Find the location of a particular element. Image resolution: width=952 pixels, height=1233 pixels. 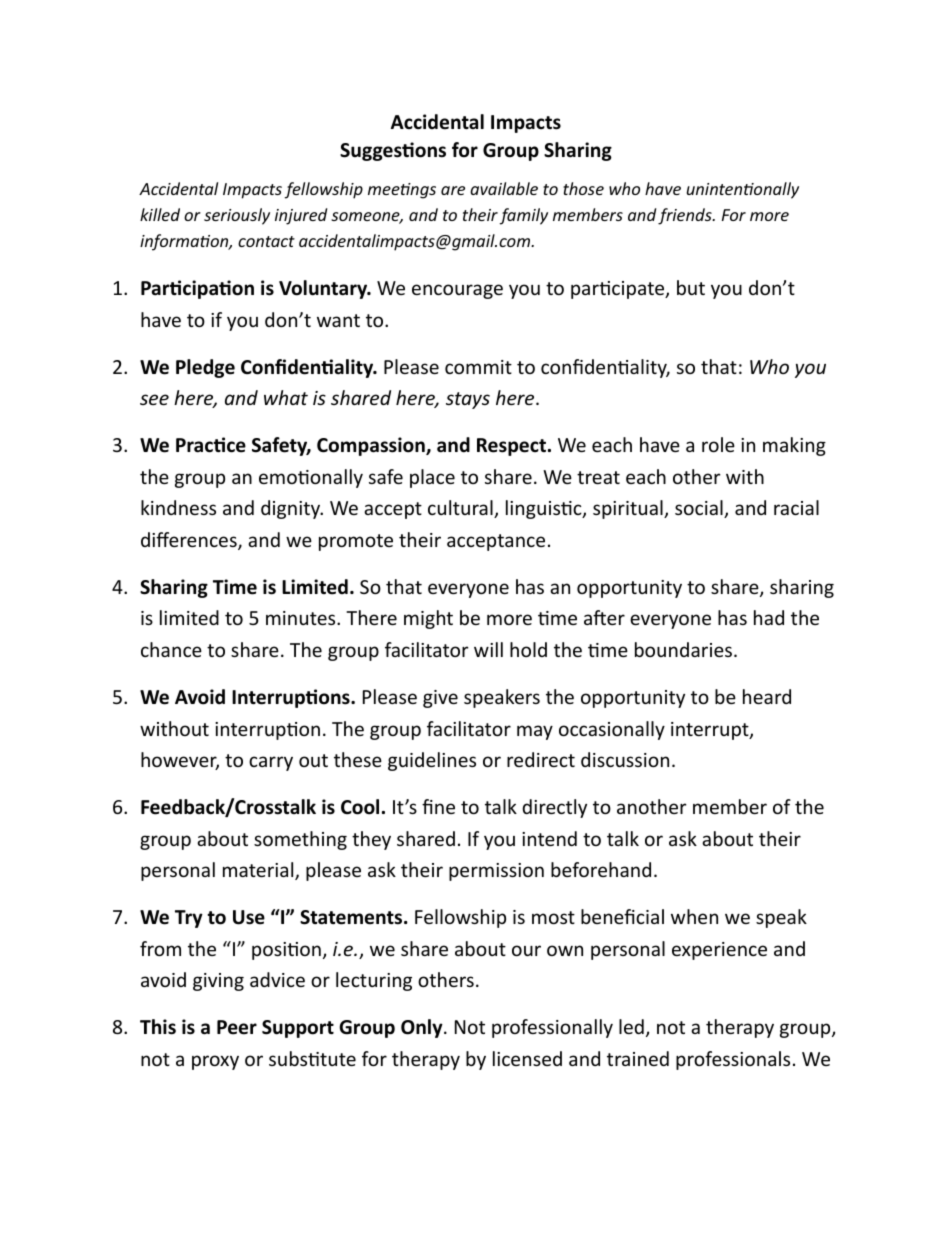

available is located at coordinates (504, 188).
